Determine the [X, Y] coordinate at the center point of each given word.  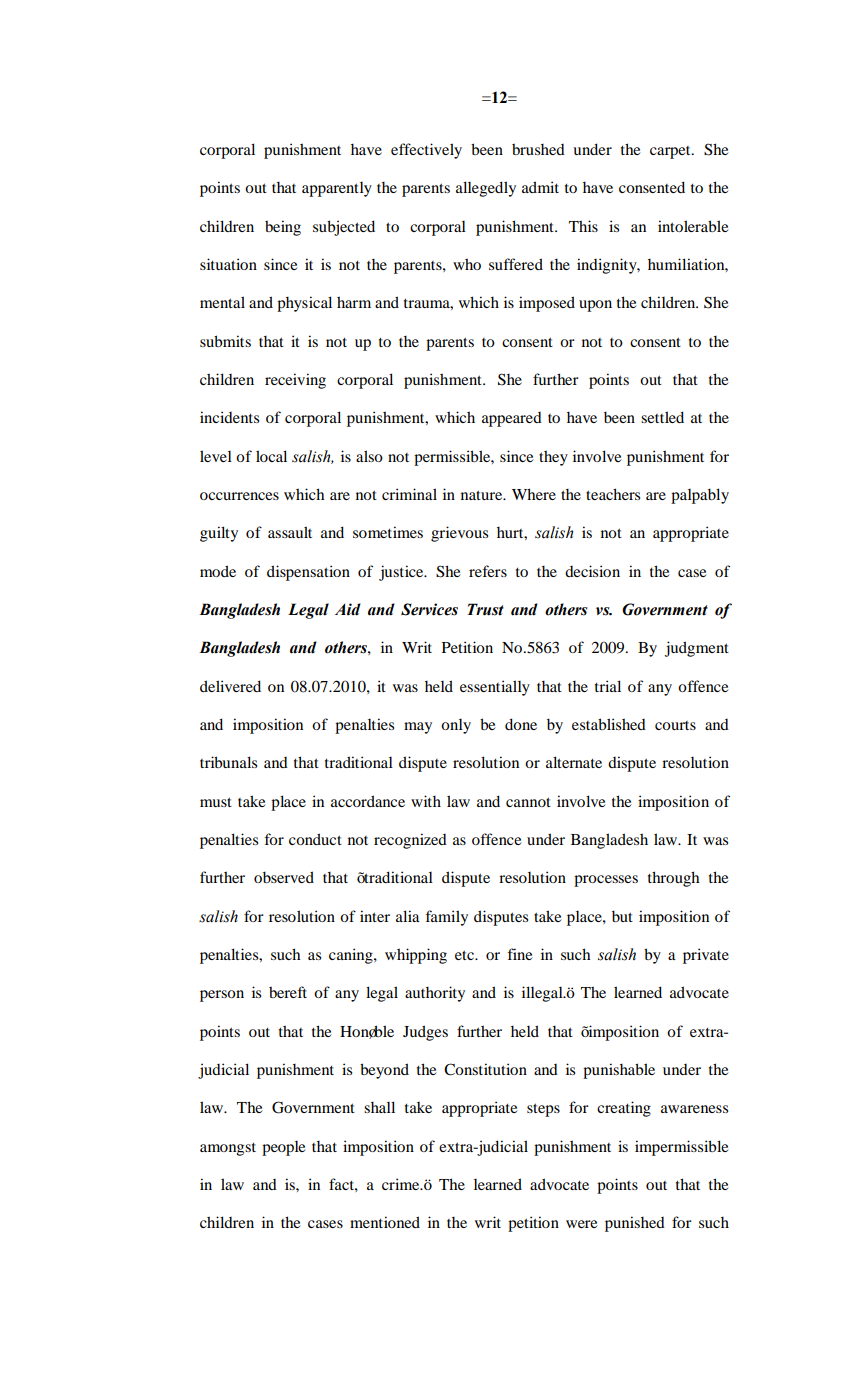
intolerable [693, 226]
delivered [230, 686]
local [271, 456]
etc [465, 955]
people [283, 1148]
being [283, 228]
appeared [512, 419]
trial [608, 686]
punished [635, 1224]
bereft [288, 992]
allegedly [486, 189]
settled [662, 417]
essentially [495, 688]
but [622, 916]
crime [402, 1184]
